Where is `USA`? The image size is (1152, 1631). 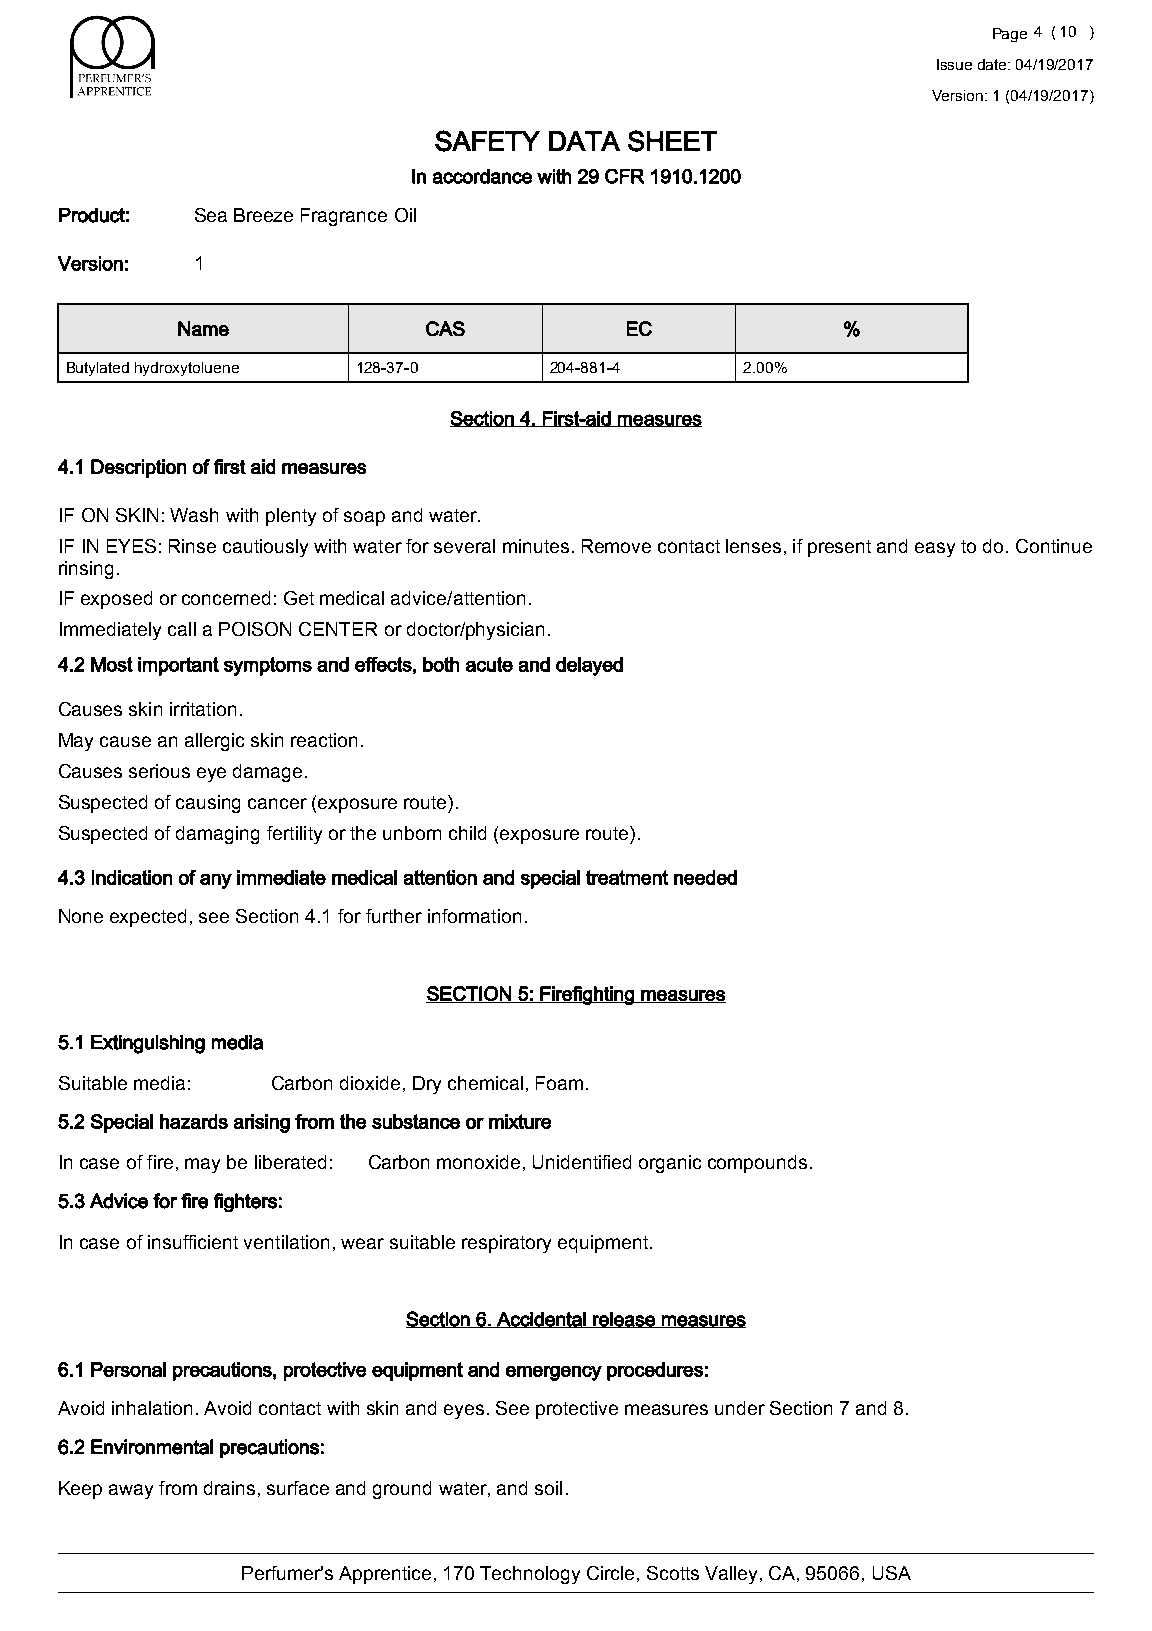
USA is located at coordinates (892, 1573).
